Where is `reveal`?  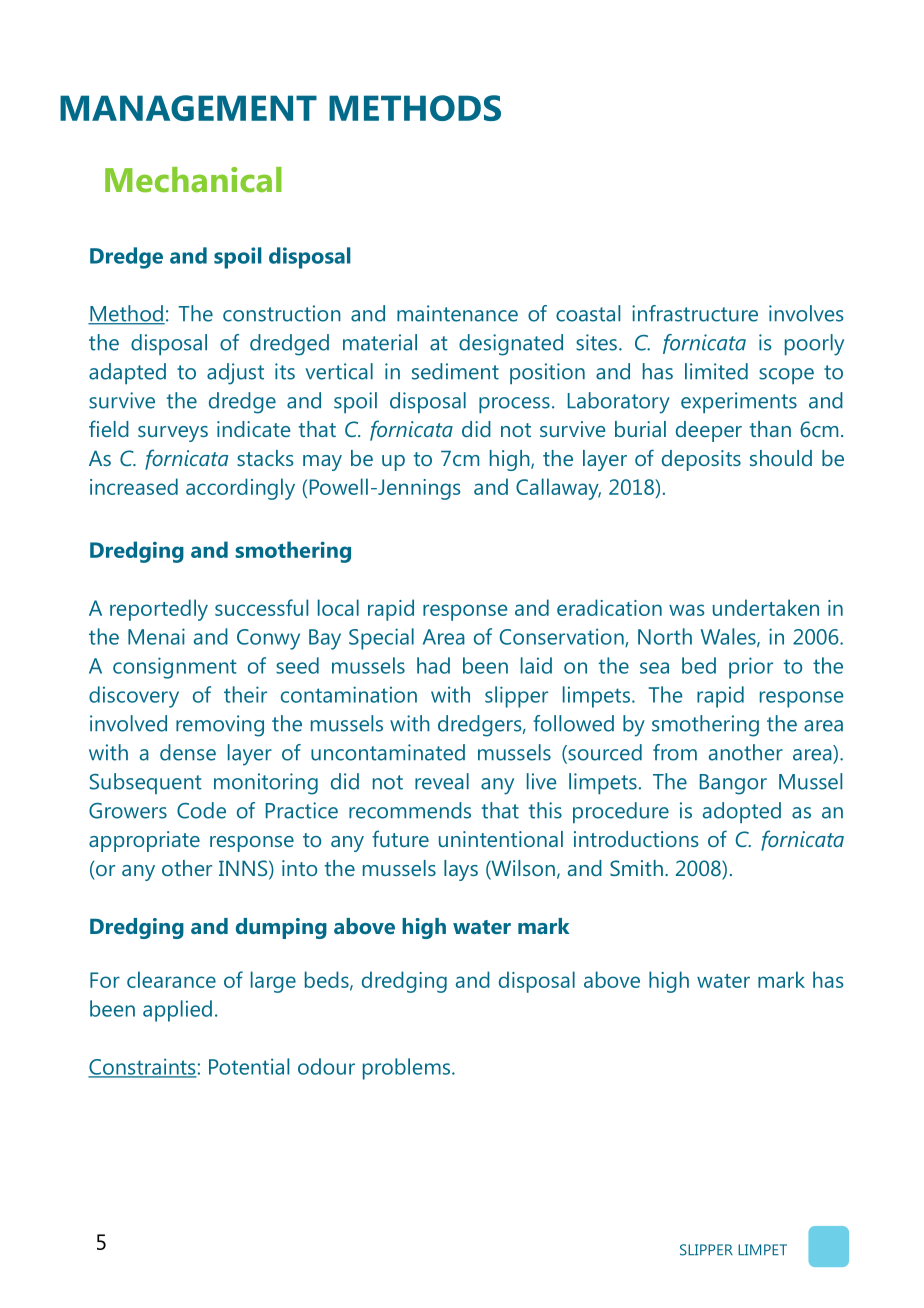
reveal is located at coordinates (442, 781).
